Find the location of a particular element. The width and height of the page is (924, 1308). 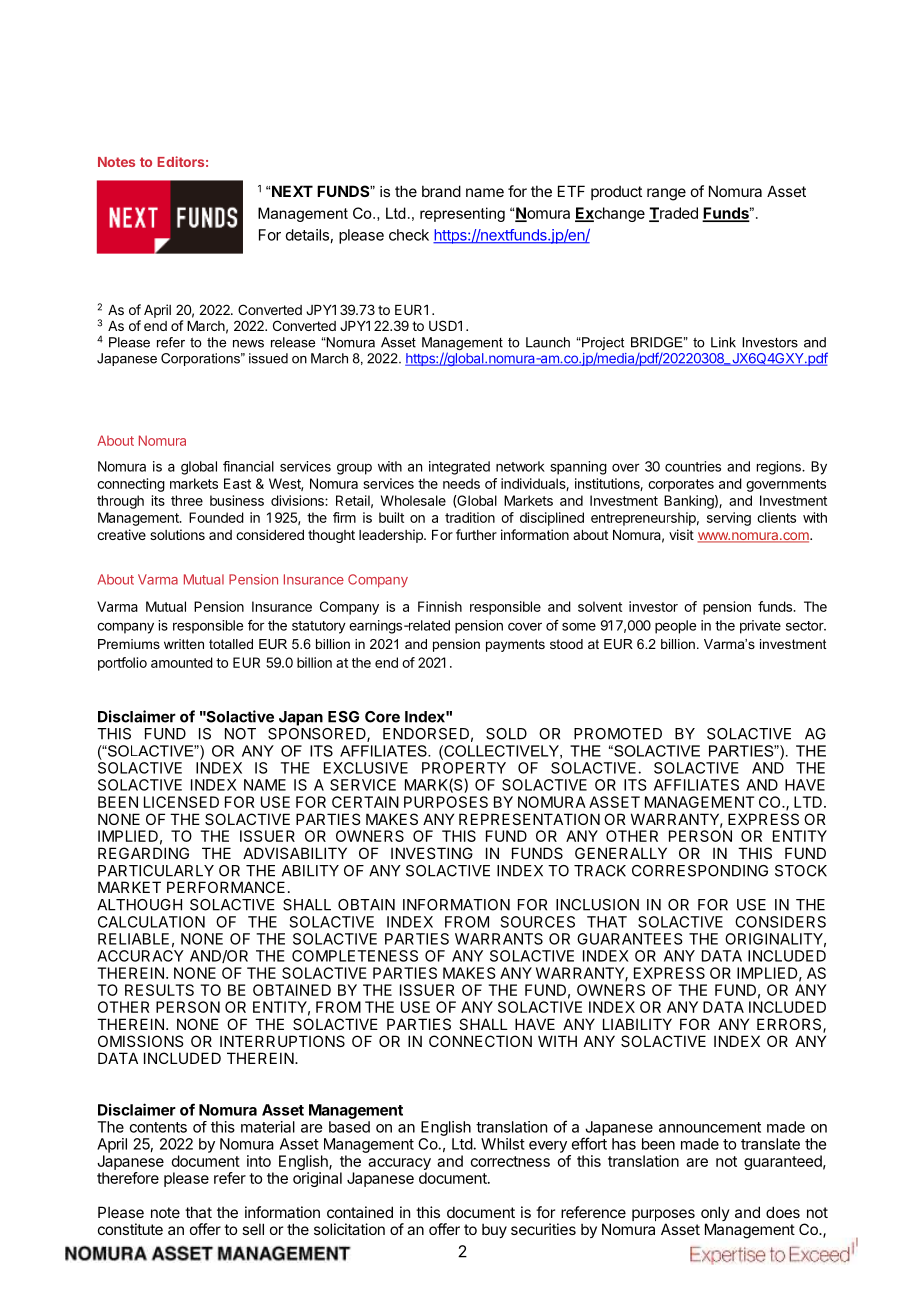

representing is located at coordinates (462, 214).
